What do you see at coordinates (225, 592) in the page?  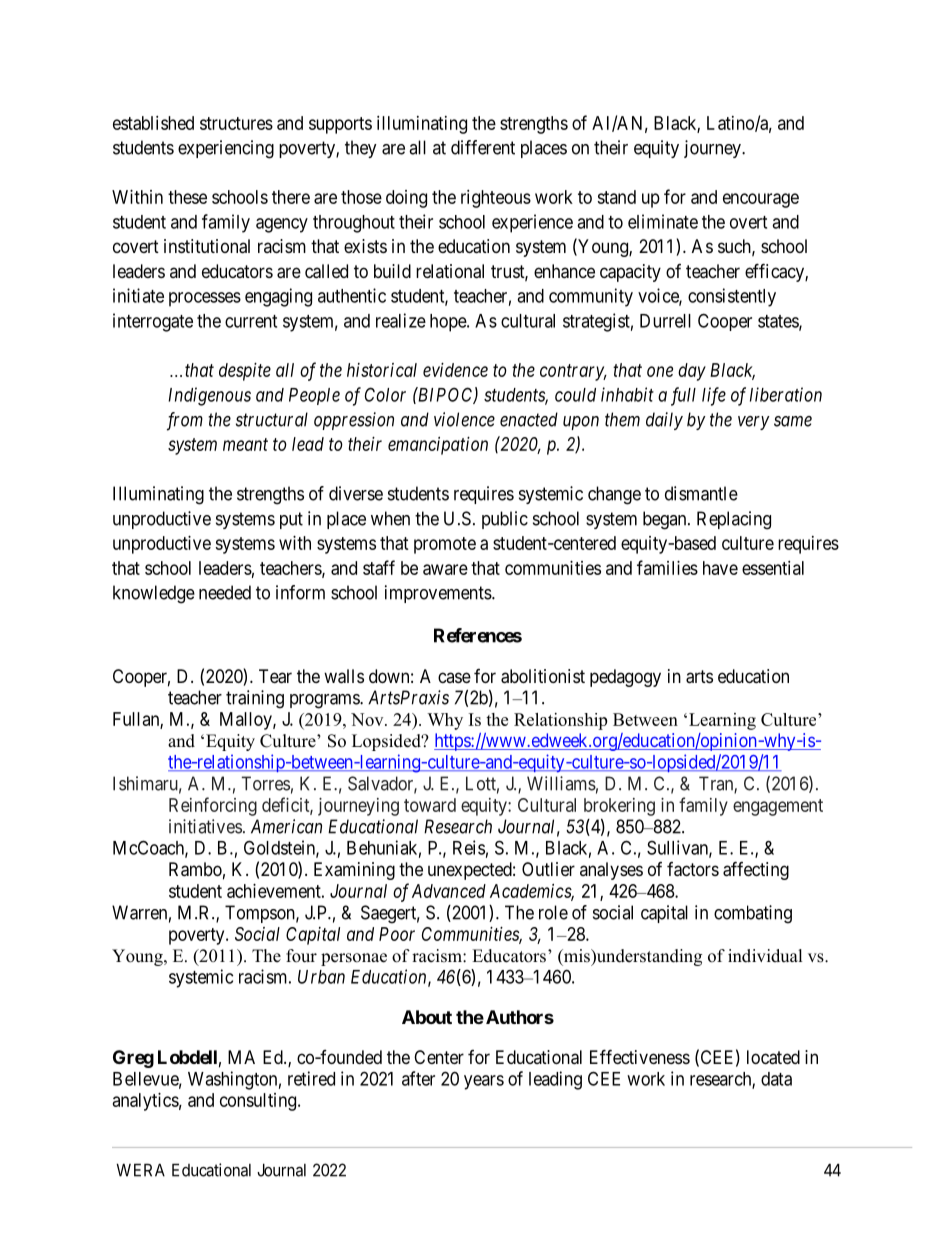 I see `needed` at bounding box center [225, 592].
